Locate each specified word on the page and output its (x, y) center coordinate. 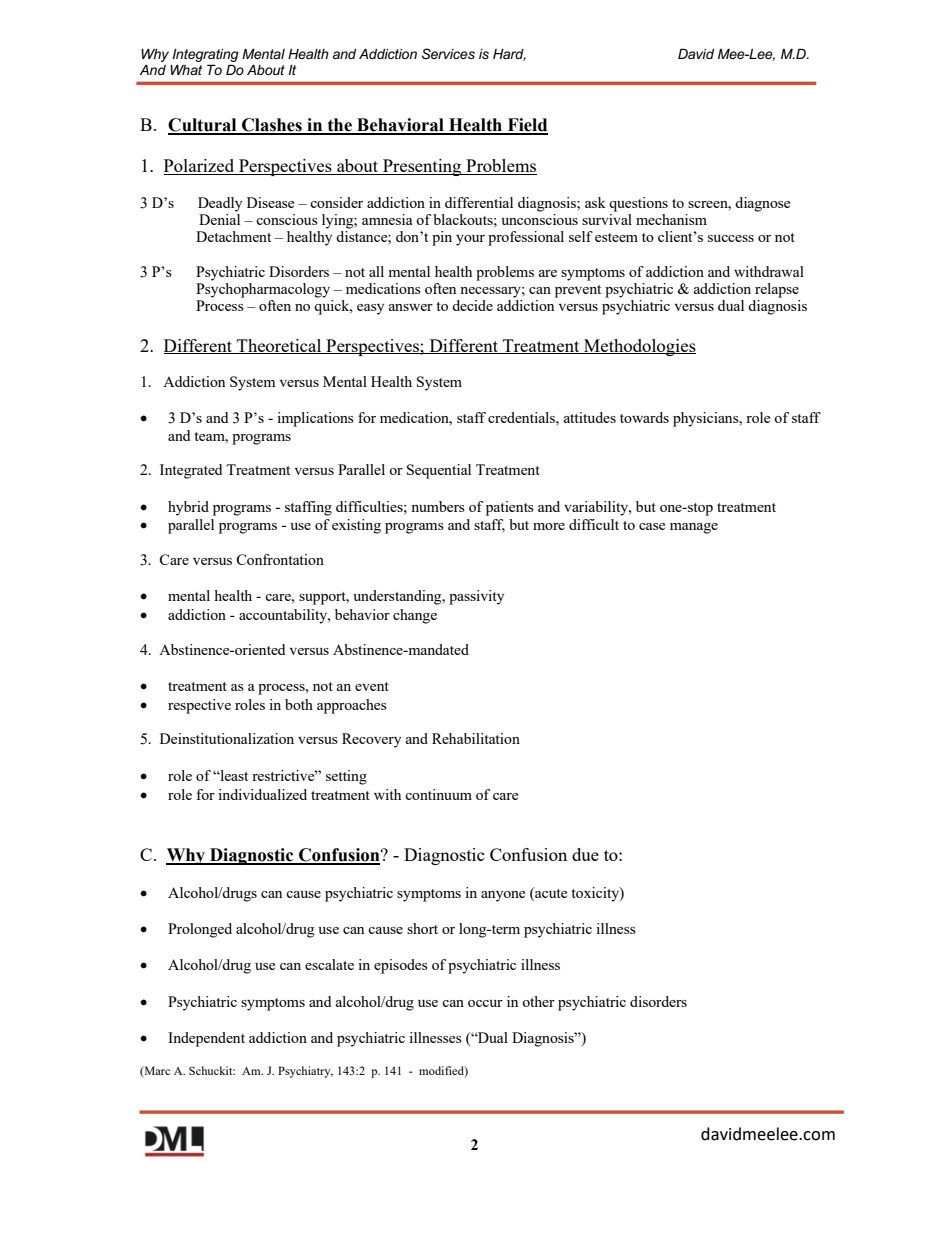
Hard (509, 55)
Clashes (272, 126)
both (299, 704)
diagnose (762, 204)
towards (644, 417)
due (585, 854)
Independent (206, 1039)
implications (315, 419)
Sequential (439, 471)
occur (485, 1003)
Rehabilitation (476, 738)
